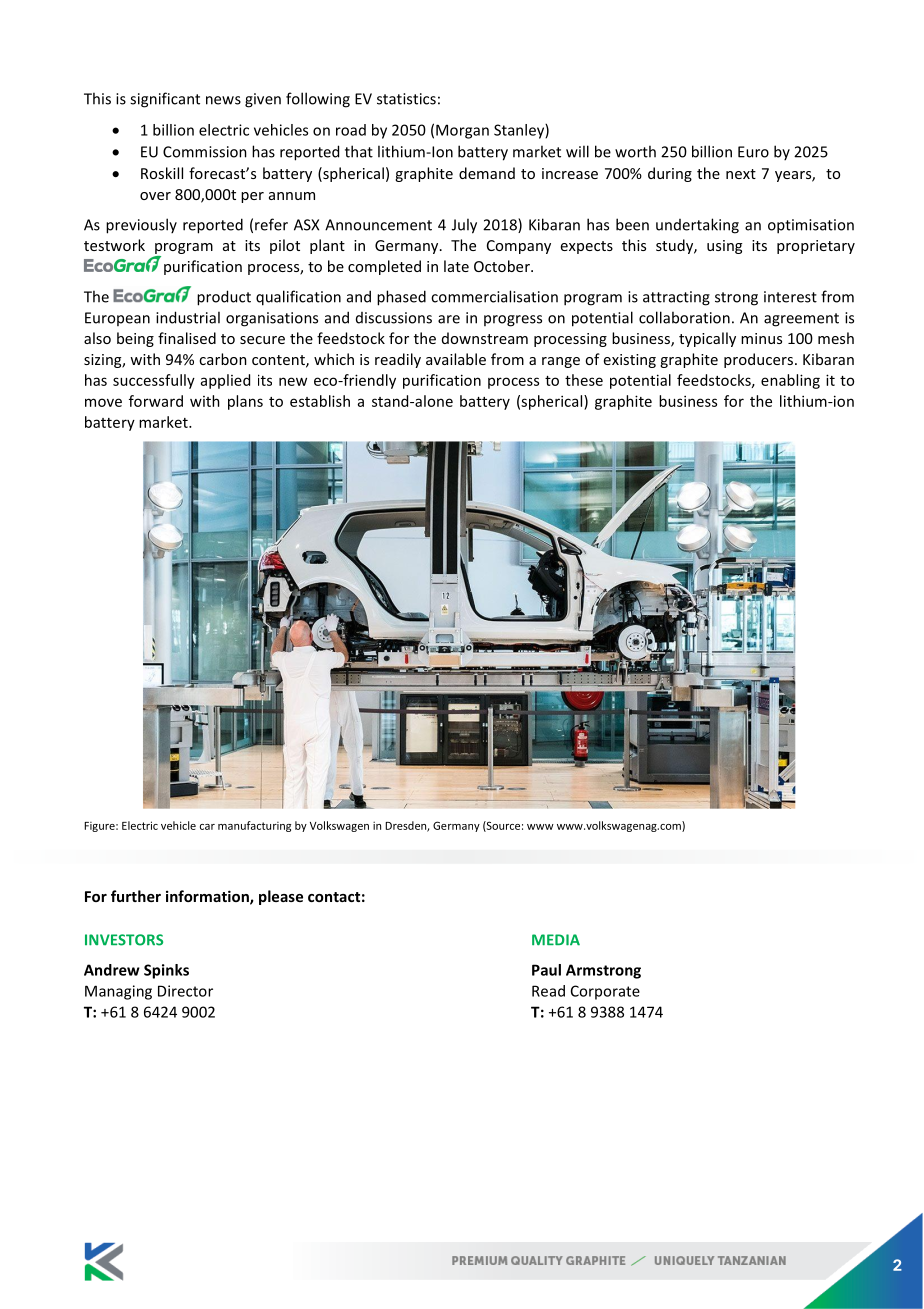 The image size is (924, 1309). I want to click on Paul, so click(546, 970).
